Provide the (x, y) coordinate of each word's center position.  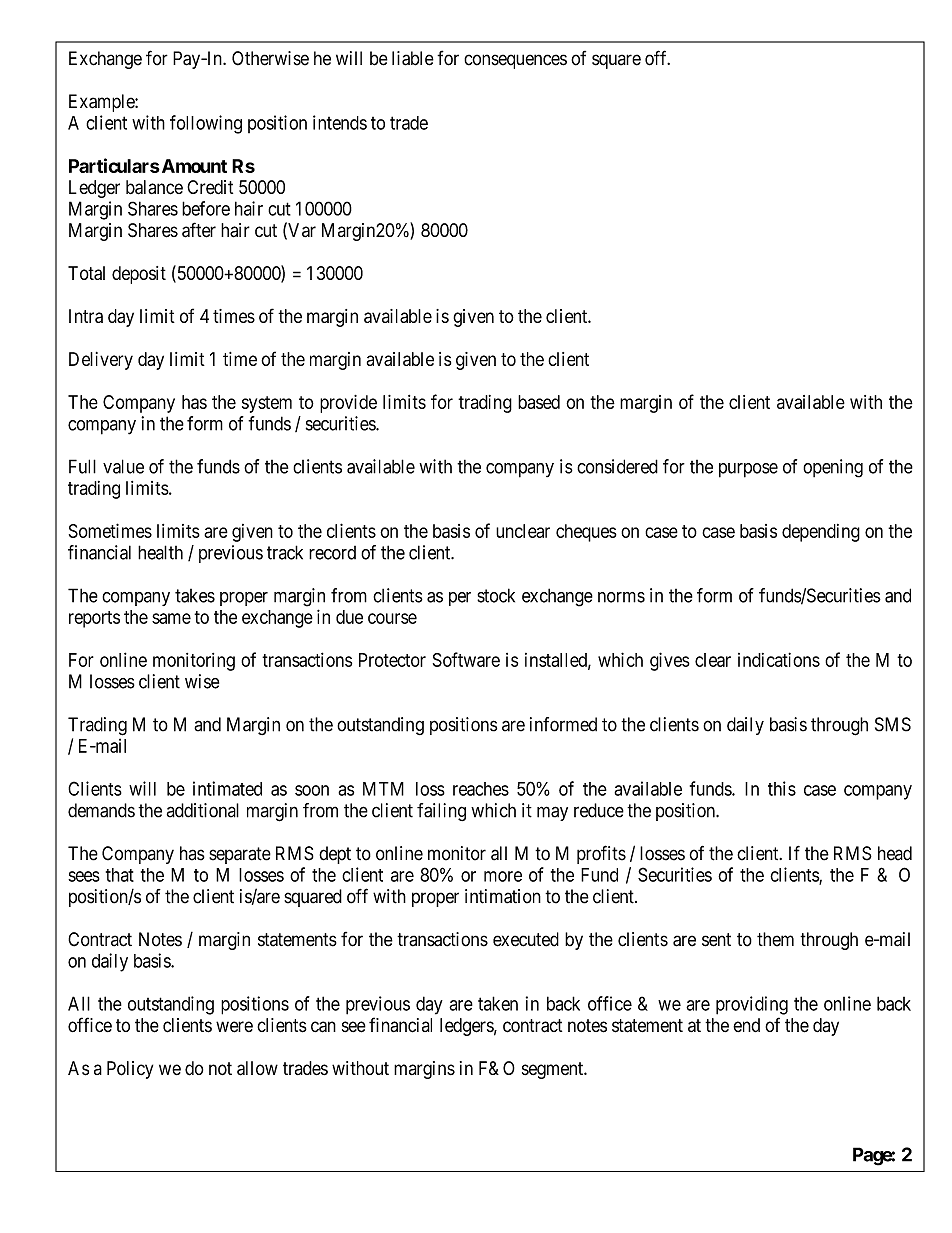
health (160, 552)
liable (413, 58)
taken (498, 1003)
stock (496, 595)
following (206, 124)
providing (752, 1005)
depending (821, 533)
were (234, 1027)
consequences (515, 61)
